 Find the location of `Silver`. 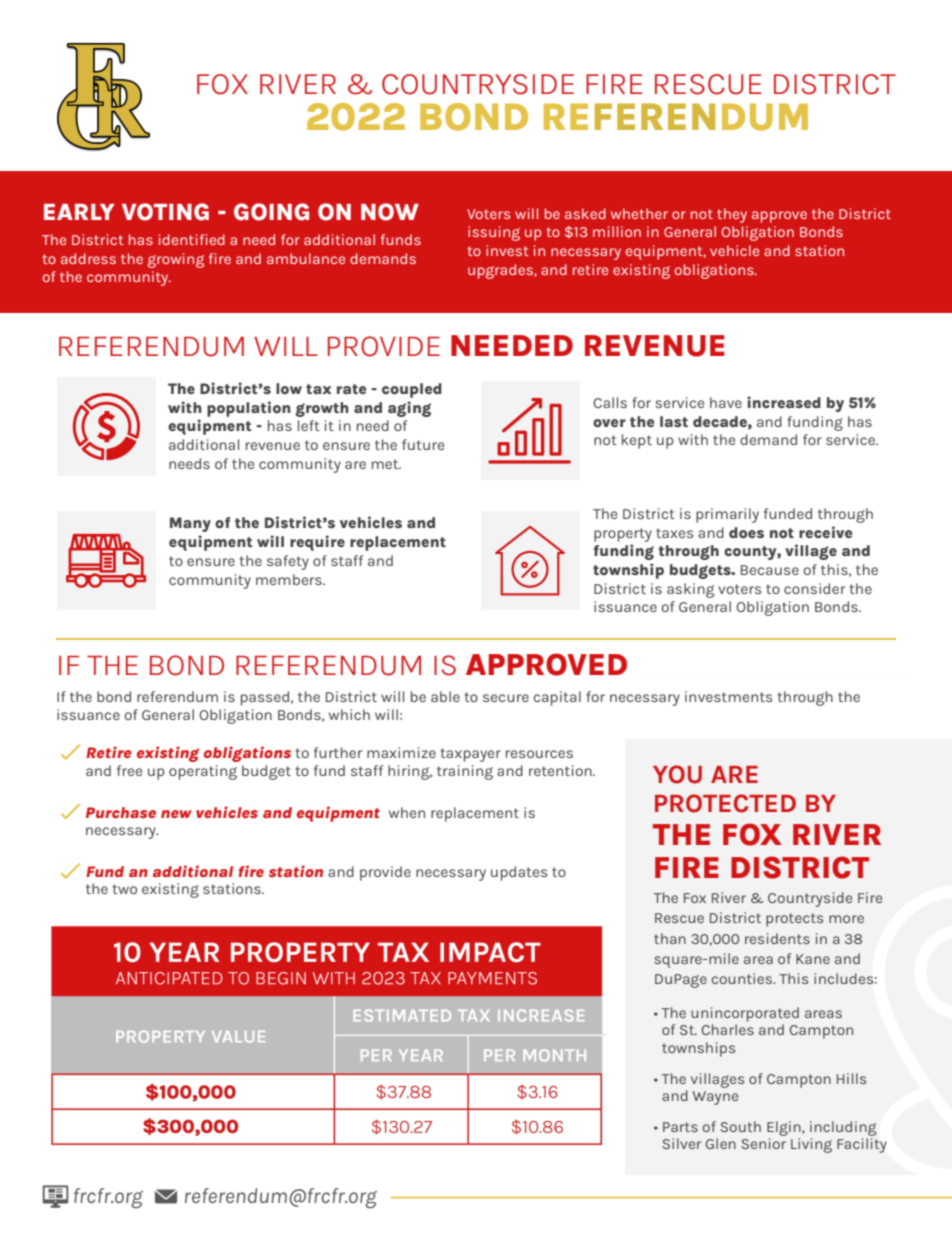

Silver is located at coordinates (682, 1143).
